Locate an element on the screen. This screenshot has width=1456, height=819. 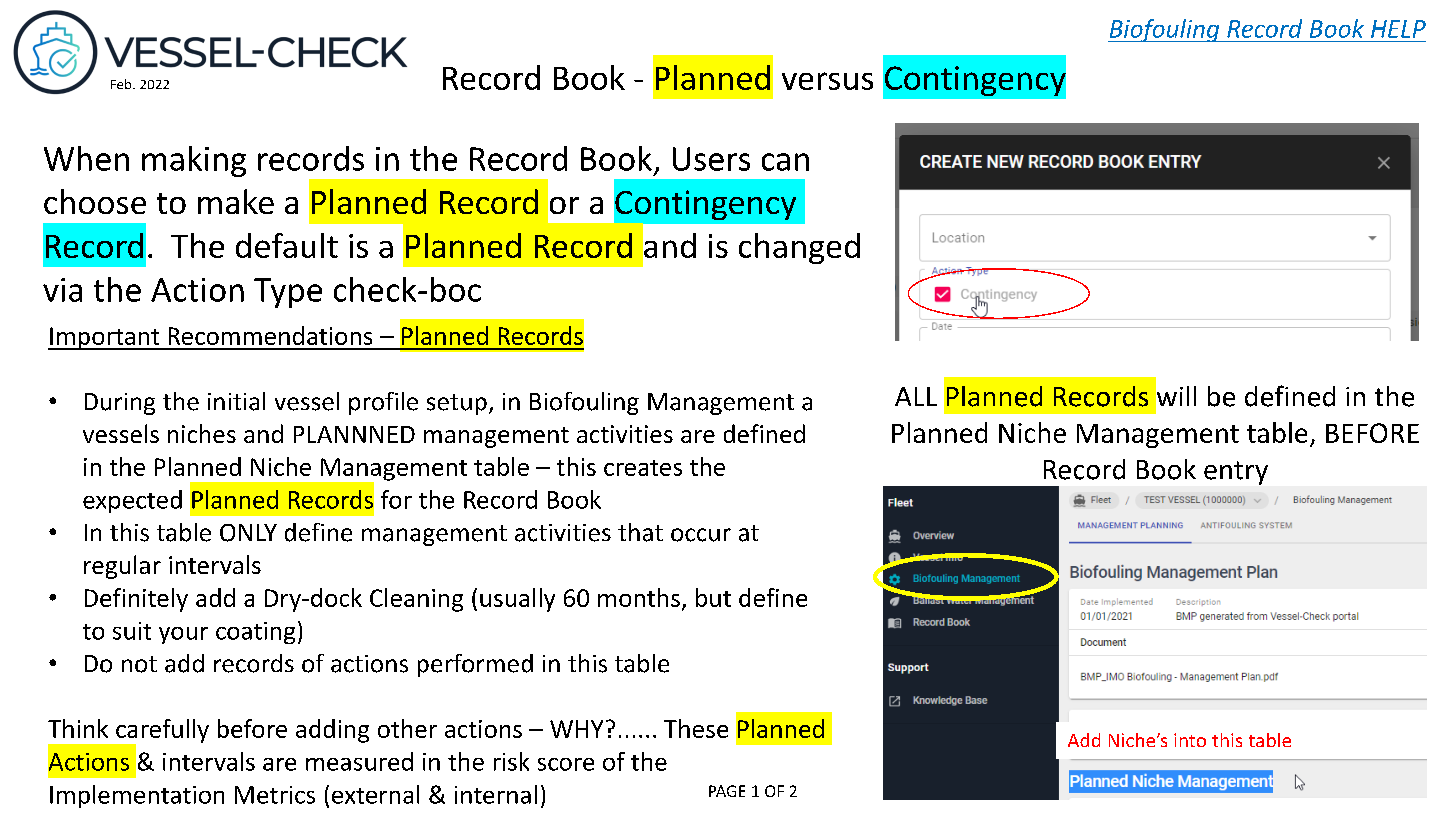
can is located at coordinates (785, 162).
